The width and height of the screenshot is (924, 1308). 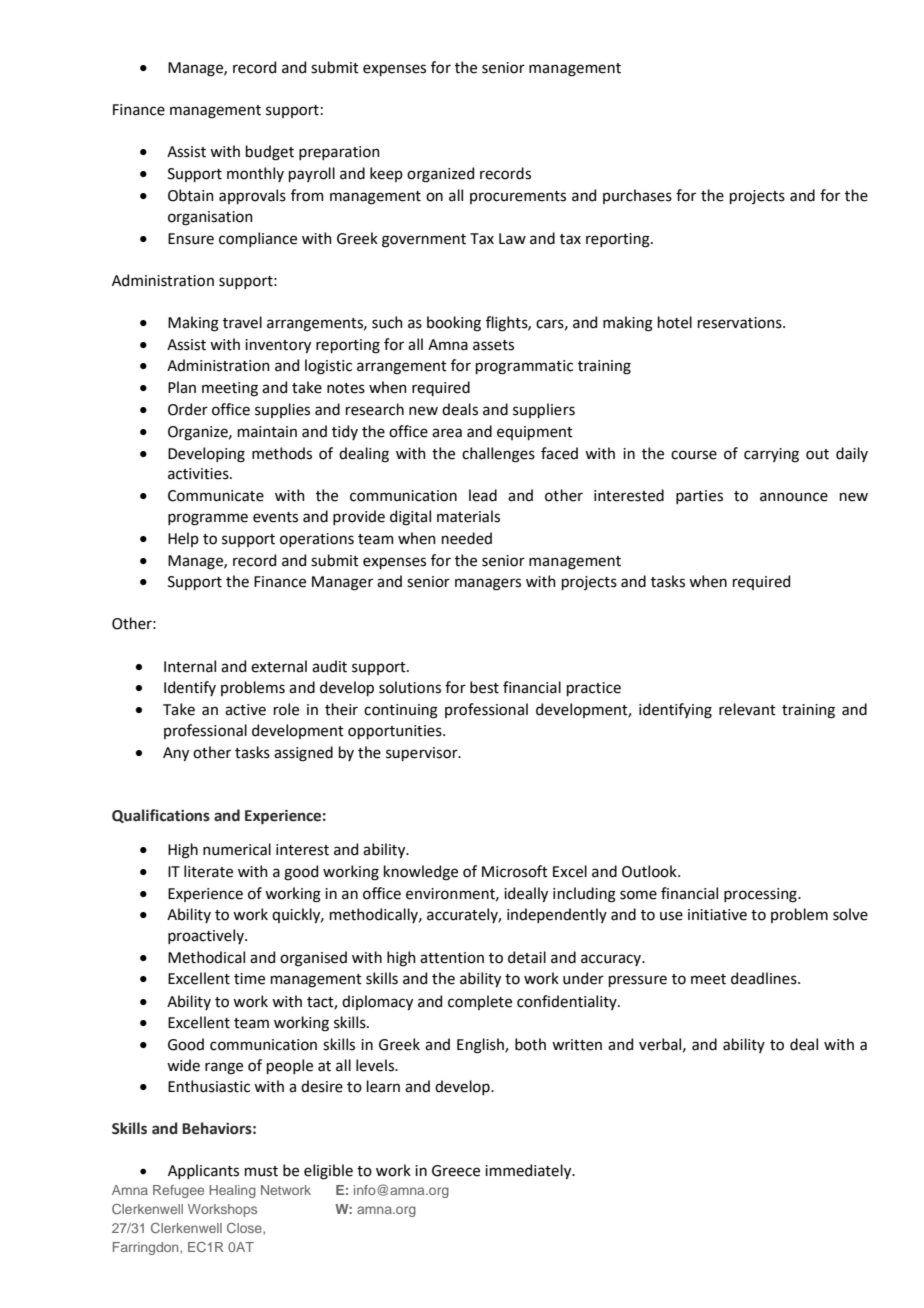 What do you see at coordinates (747, 709) in the screenshot?
I see `relevant` at bounding box center [747, 709].
